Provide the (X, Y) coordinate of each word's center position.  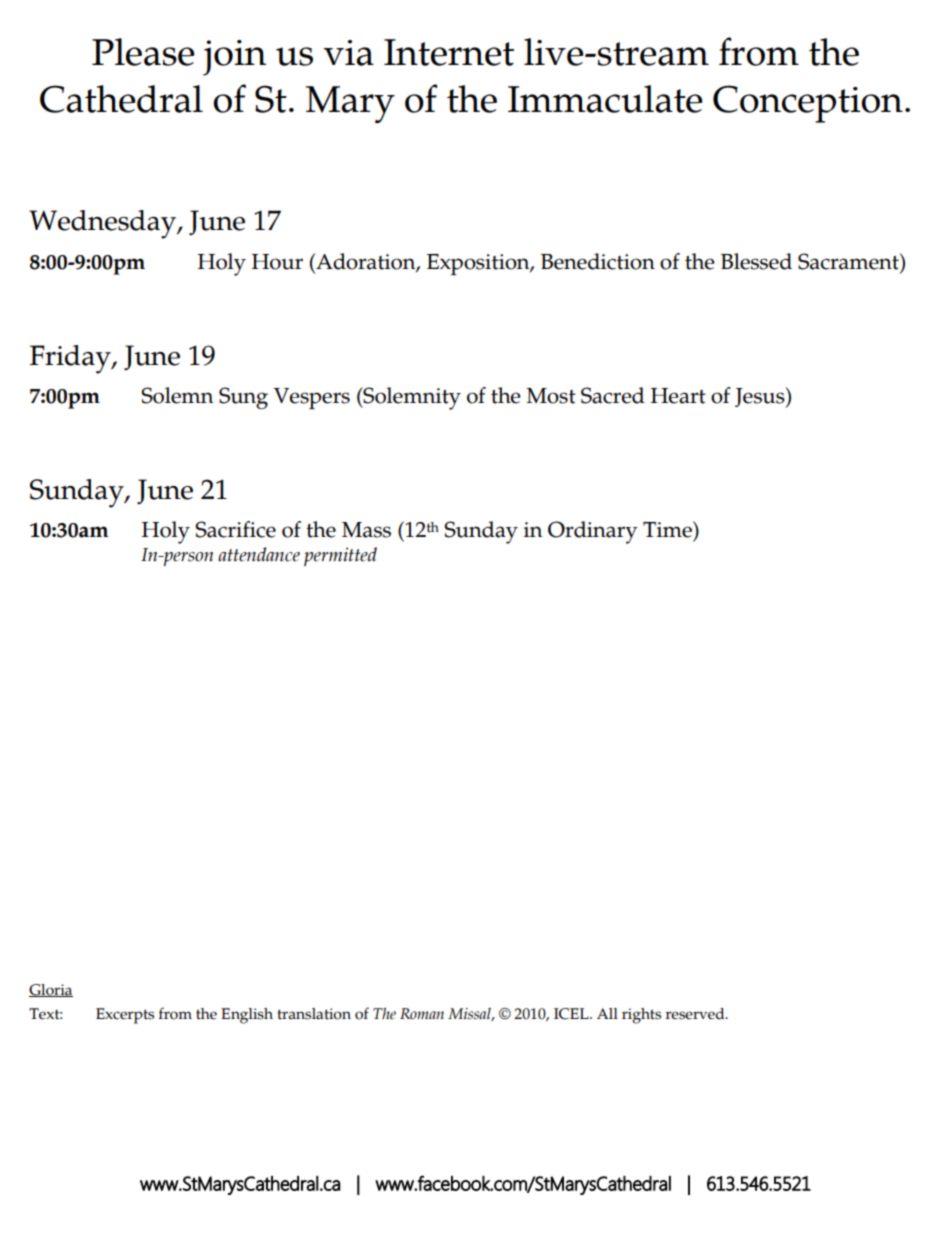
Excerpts (125, 1016)
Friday (71, 359)
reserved (696, 1014)
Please (143, 52)
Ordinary (593, 532)
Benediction (598, 261)
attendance (259, 554)
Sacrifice (235, 529)
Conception (808, 104)
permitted (340, 556)
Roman (422, 1014)
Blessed (756, 261)
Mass (366, 530)
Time (668, 529)
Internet (449, 52)
